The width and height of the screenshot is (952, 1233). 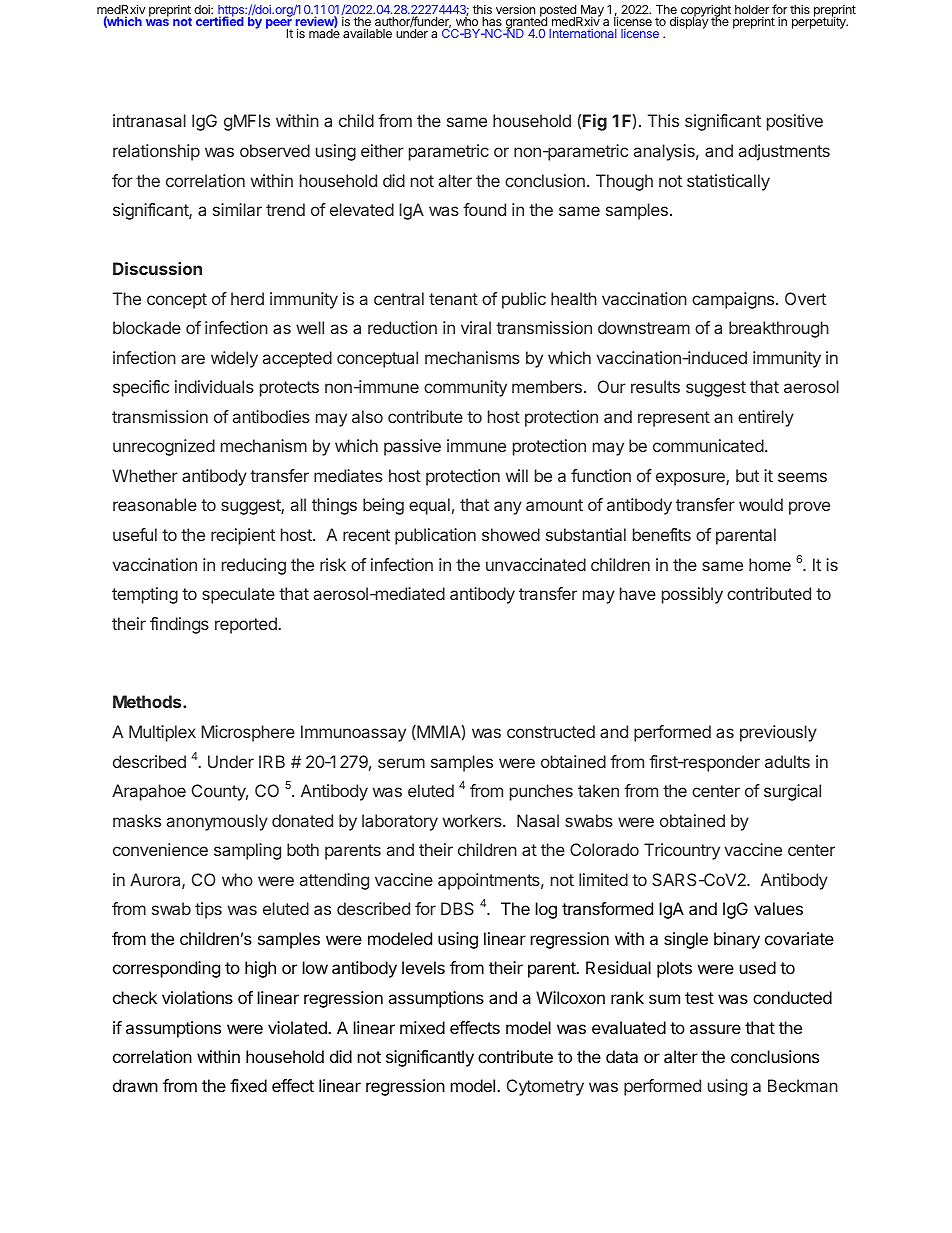 I want to click on version, so click(x=515, y=9).
